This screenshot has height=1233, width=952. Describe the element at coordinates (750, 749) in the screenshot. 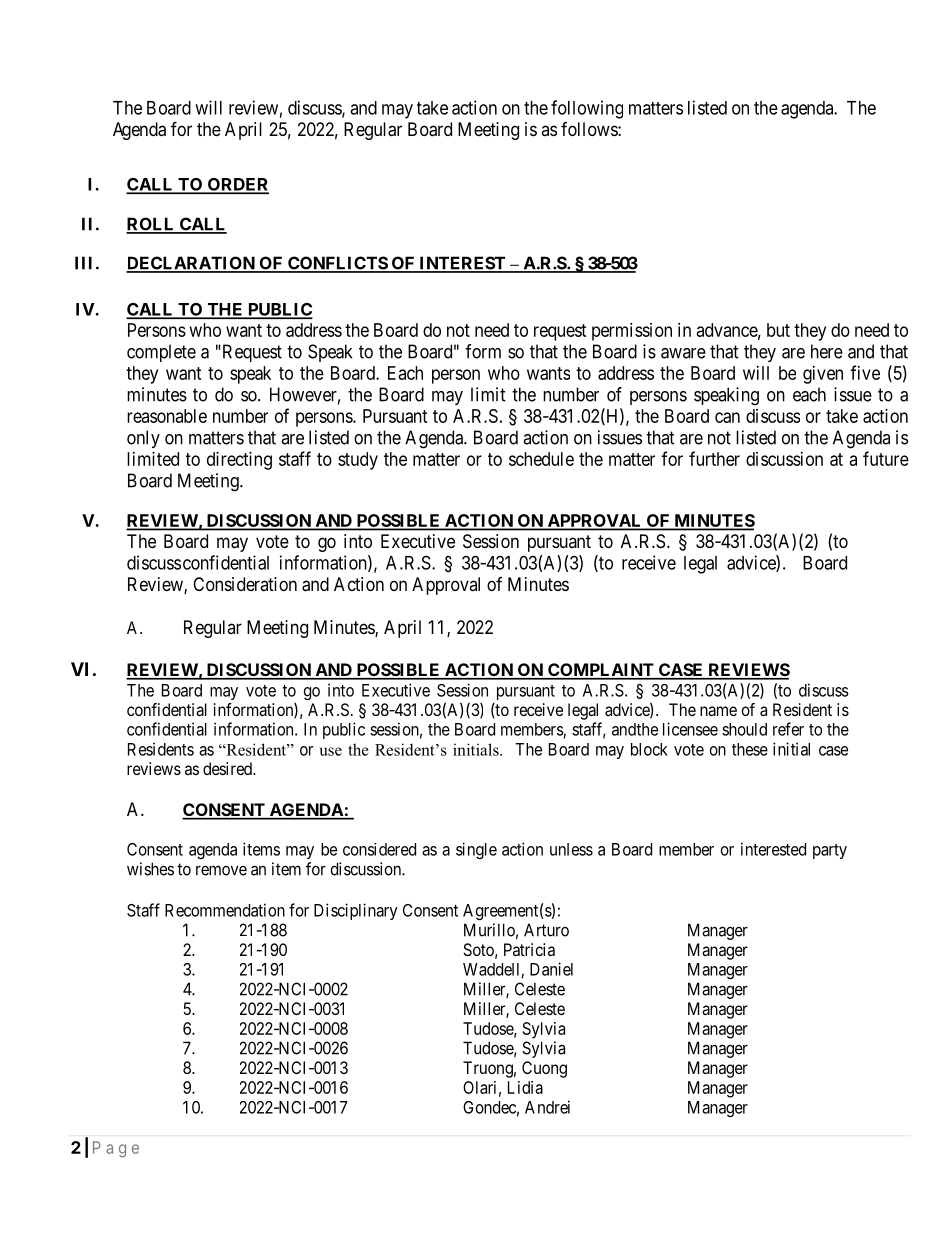

I see `these` at that location.
